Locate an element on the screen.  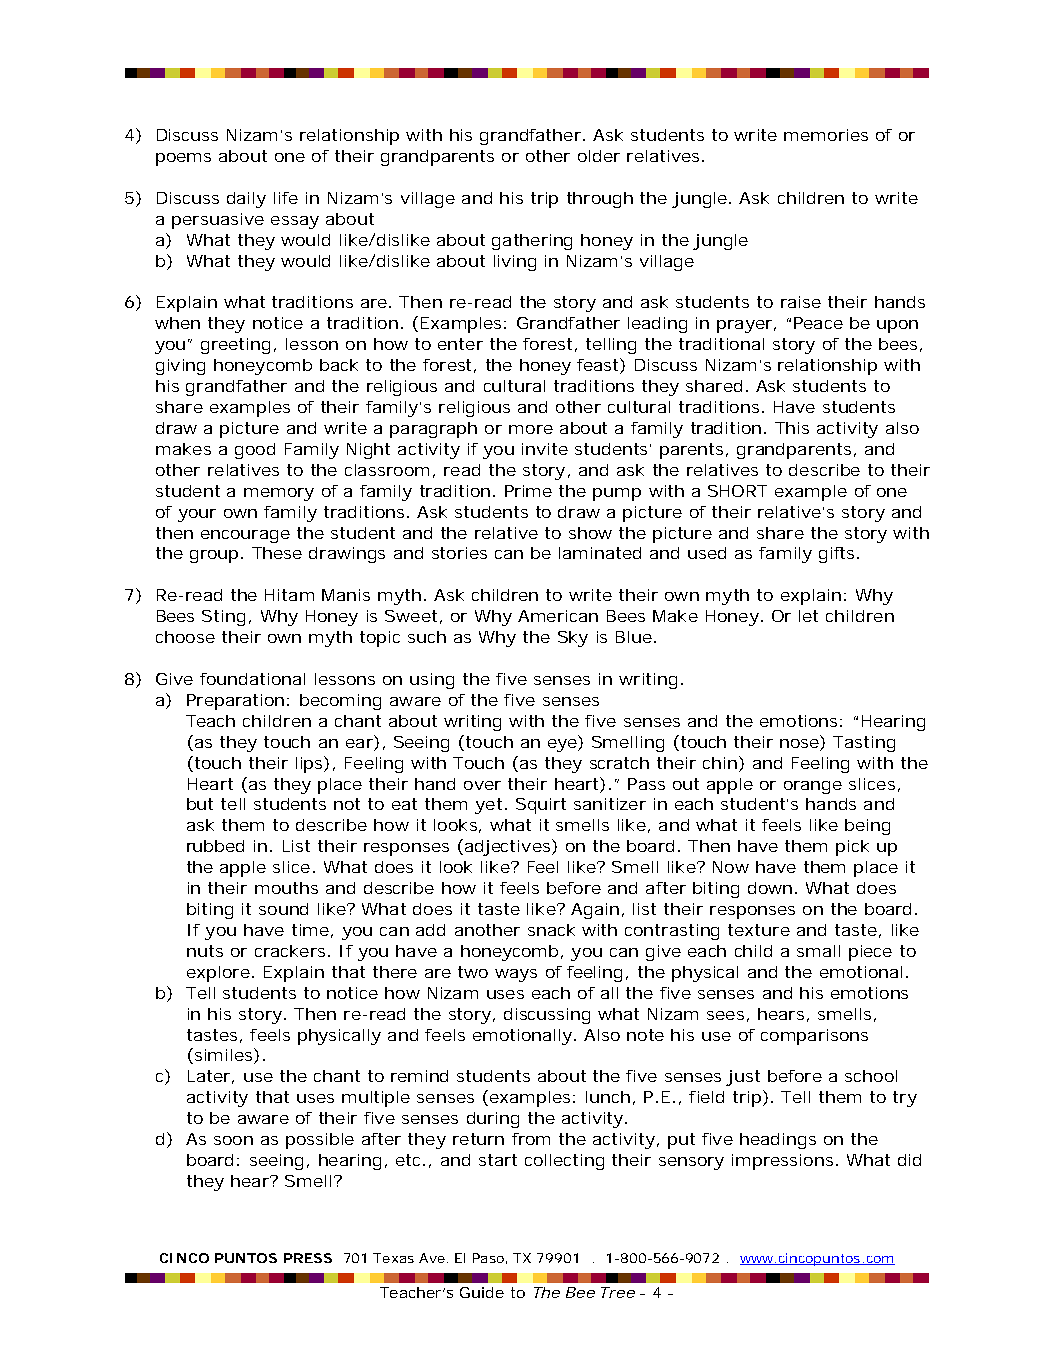
good is located at coordinates (255, 451).
